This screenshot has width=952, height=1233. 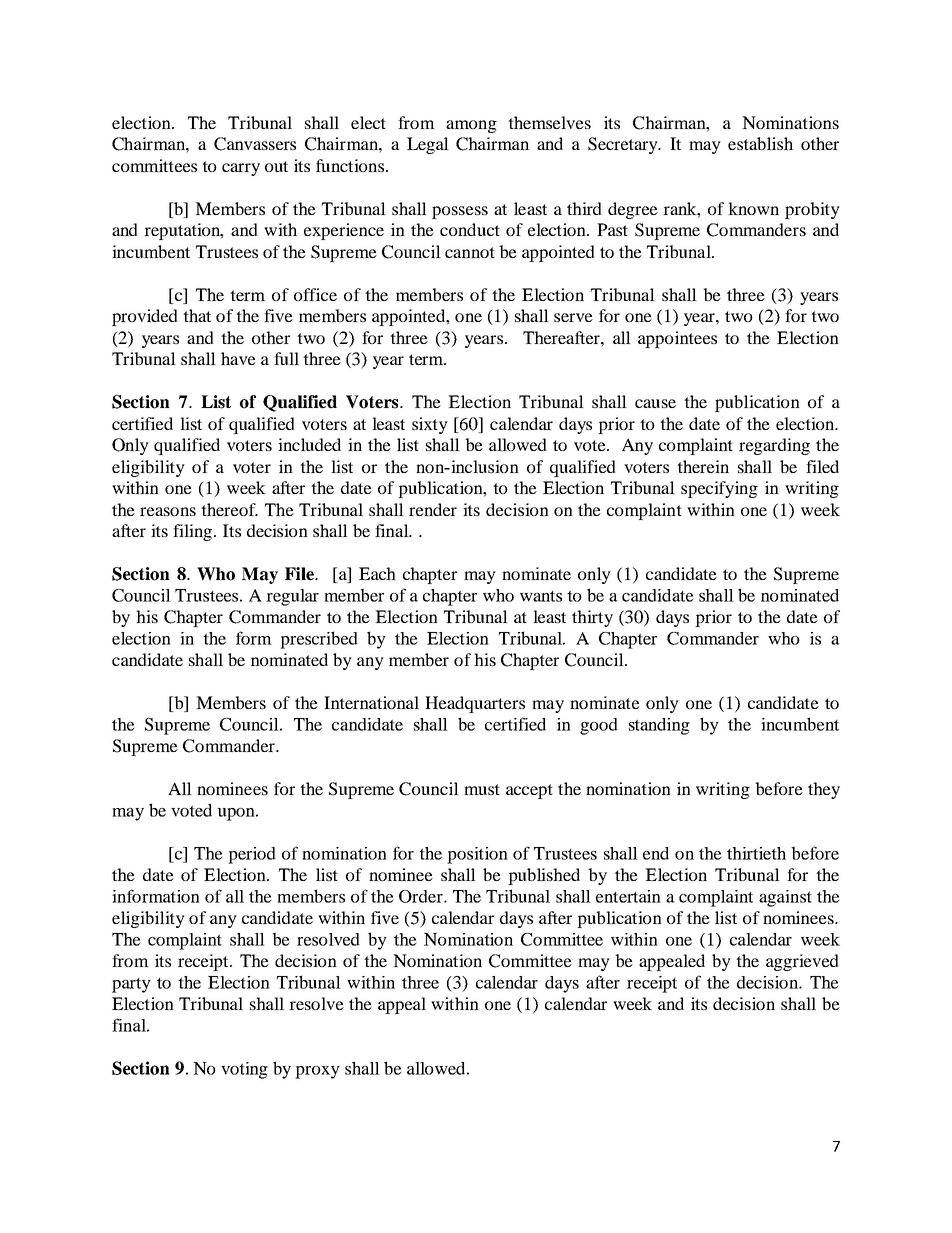 I want to click on carry, so click(x=241, y=169).
